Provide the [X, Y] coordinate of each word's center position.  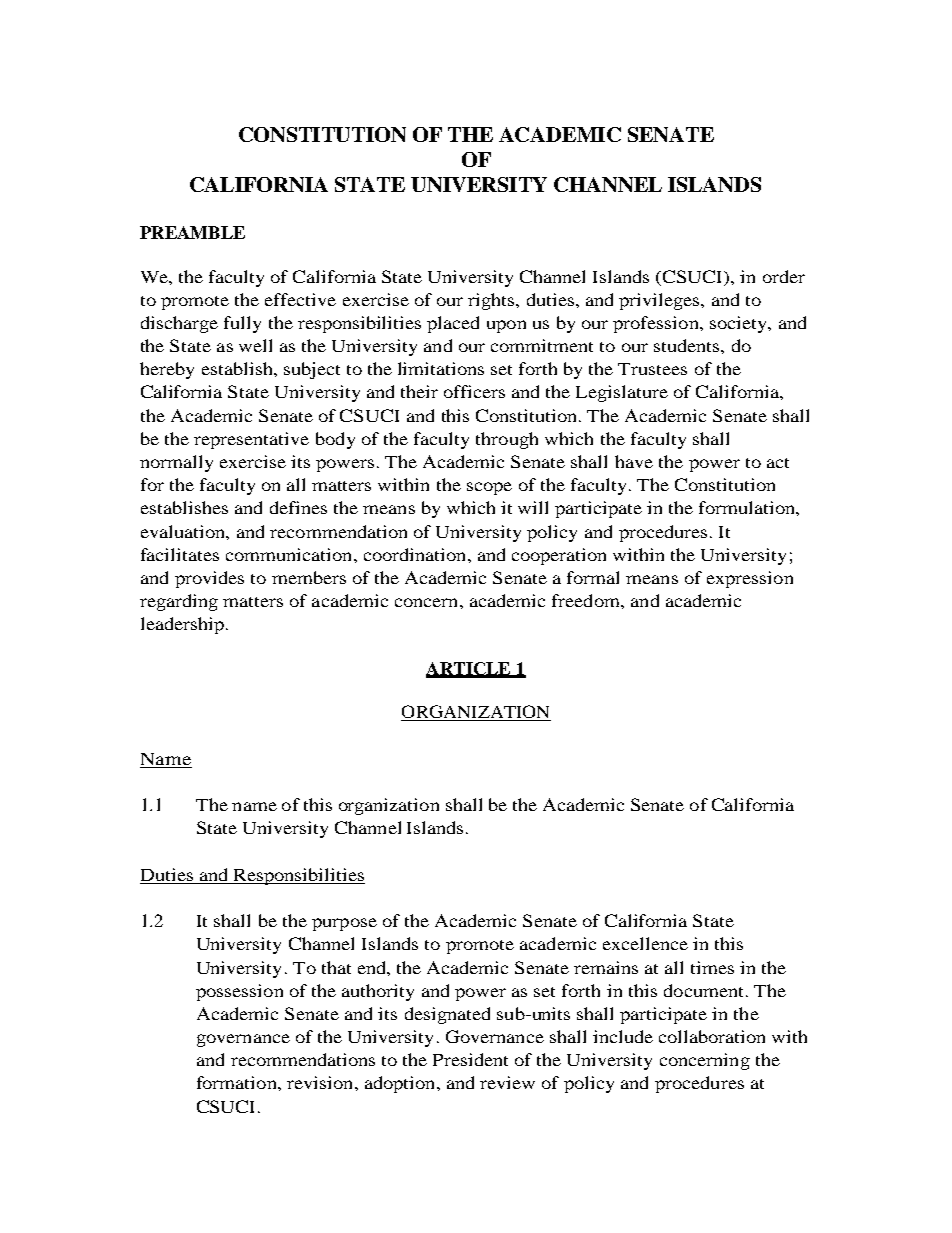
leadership [182, 625]
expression [750, 579]
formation [238, 1082]
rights [492, 301]
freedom [587, 600]
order [784, 276]
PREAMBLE [192, 232]
